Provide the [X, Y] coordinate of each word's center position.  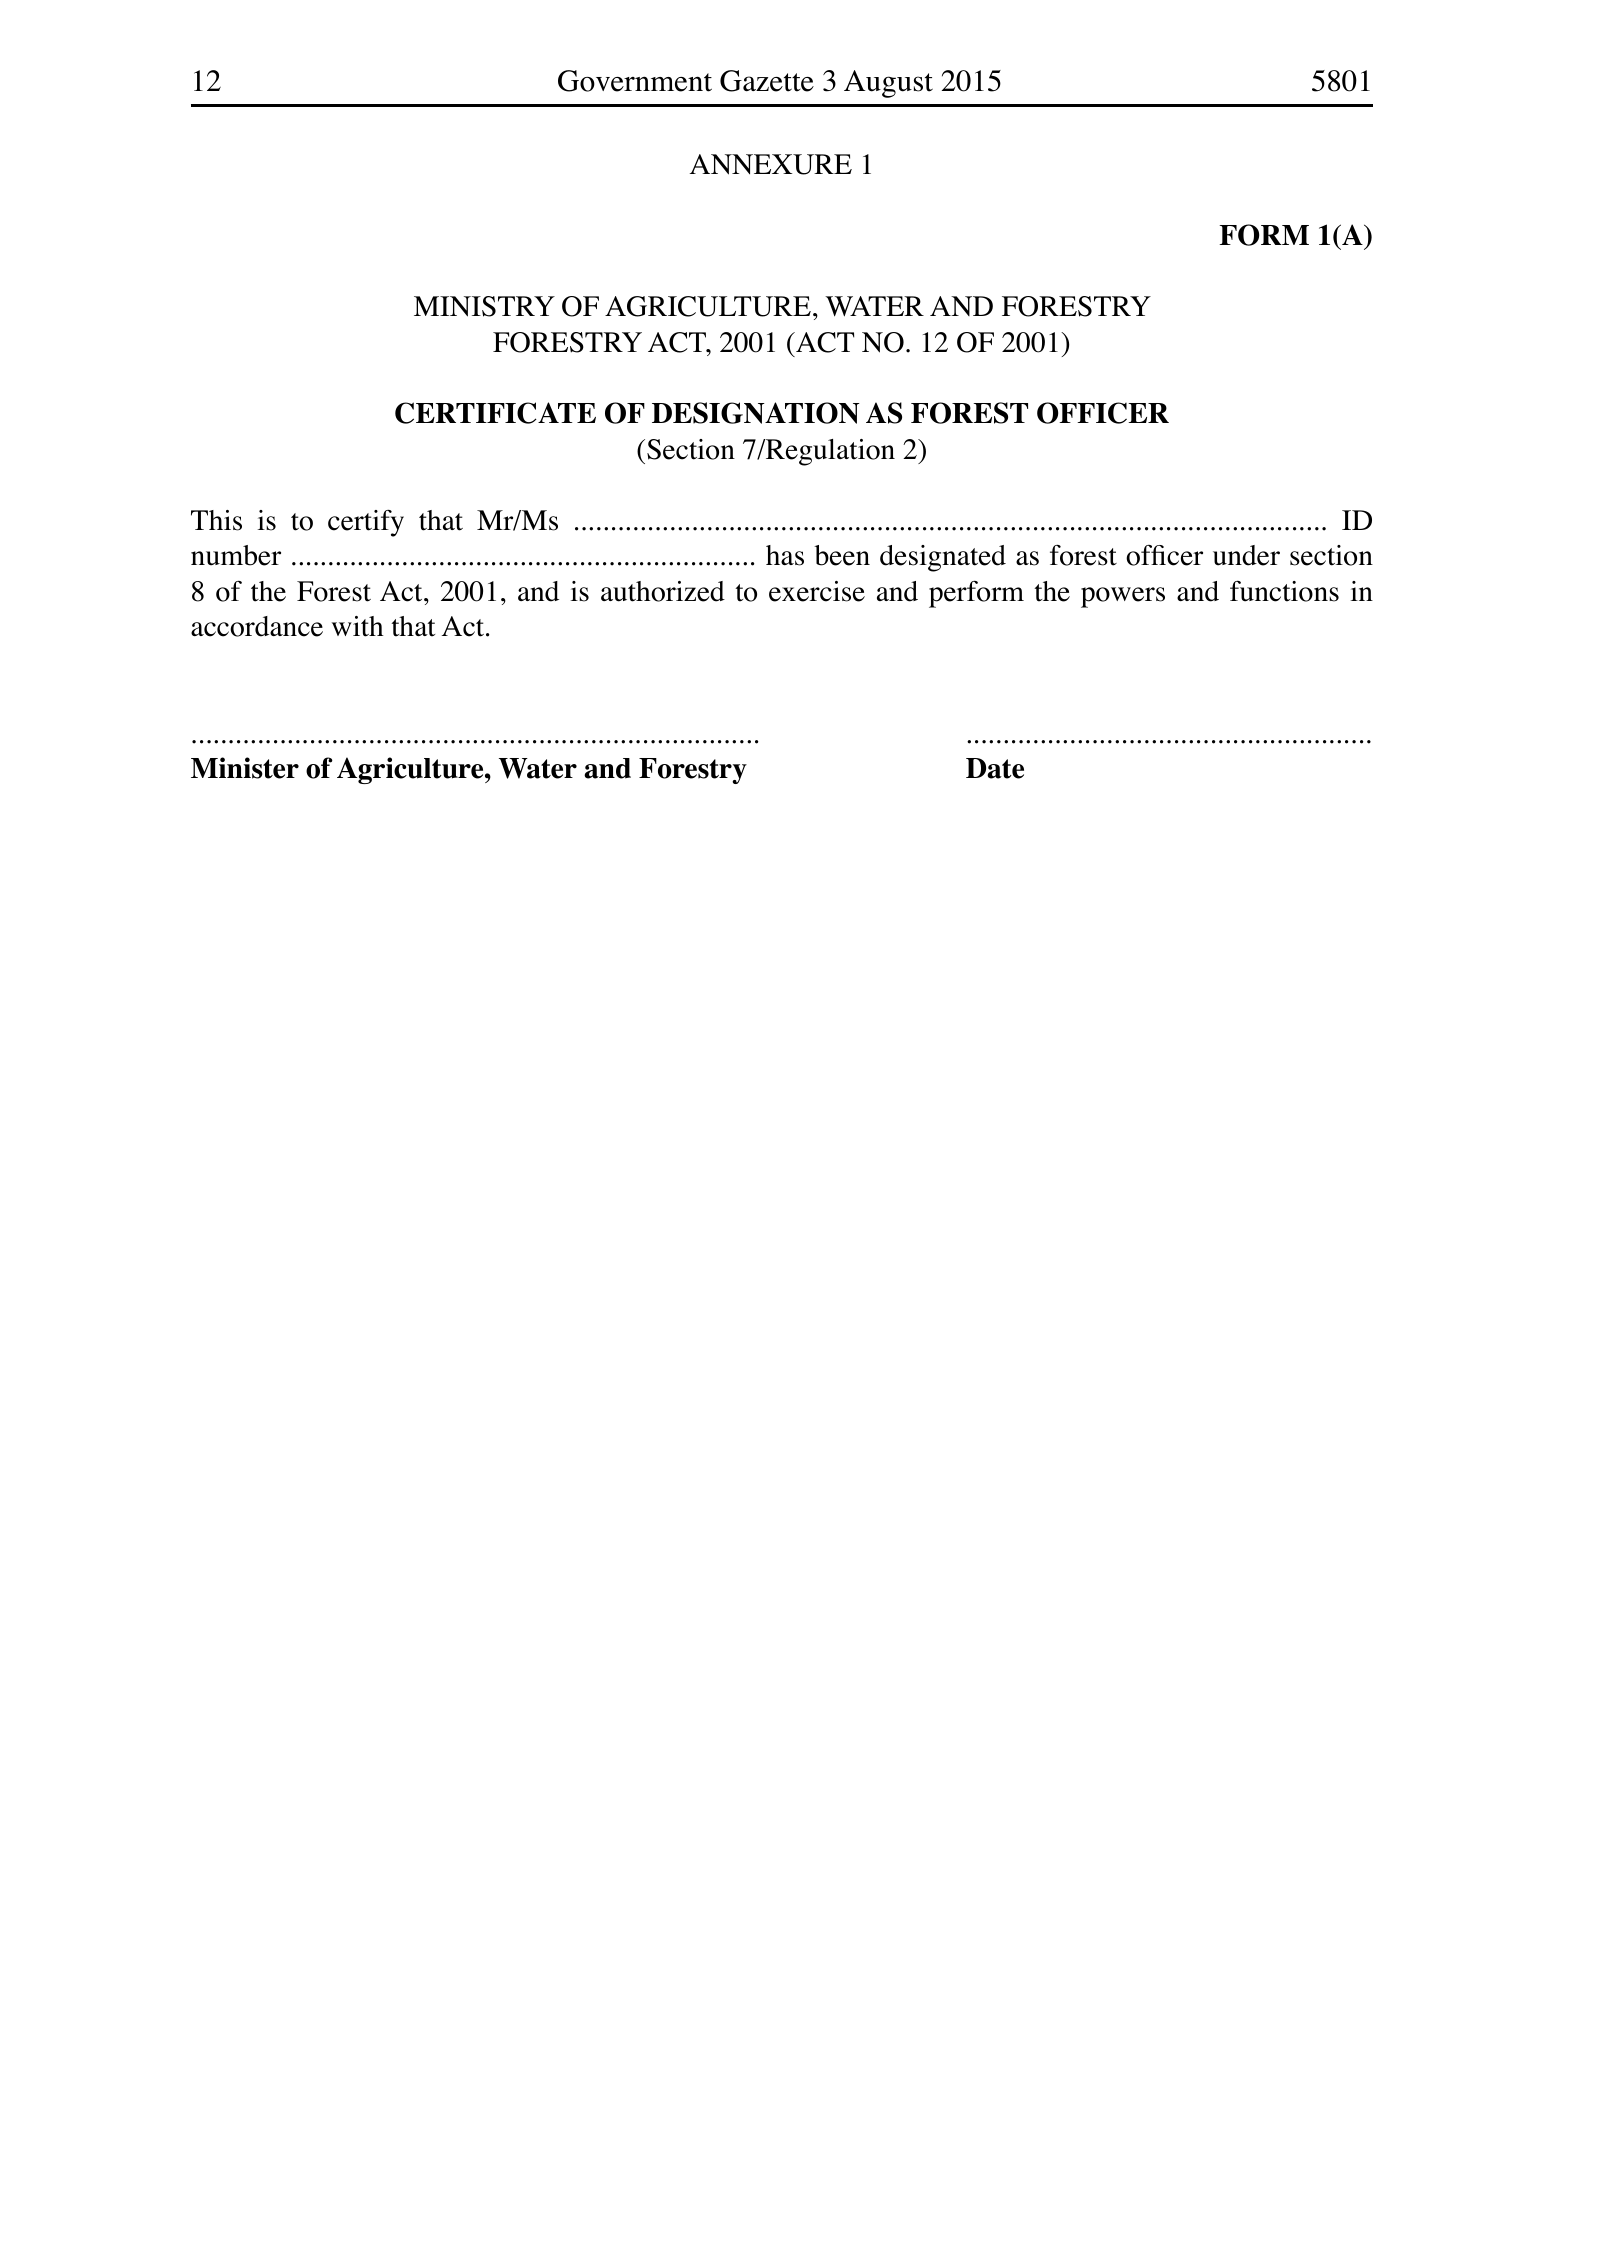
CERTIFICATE [495, 413]
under [1246, 555]
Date [995, 768]
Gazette [767, 81]
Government [635, 81]
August [888, 84]
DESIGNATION [756, 413]
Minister [245, 768]
